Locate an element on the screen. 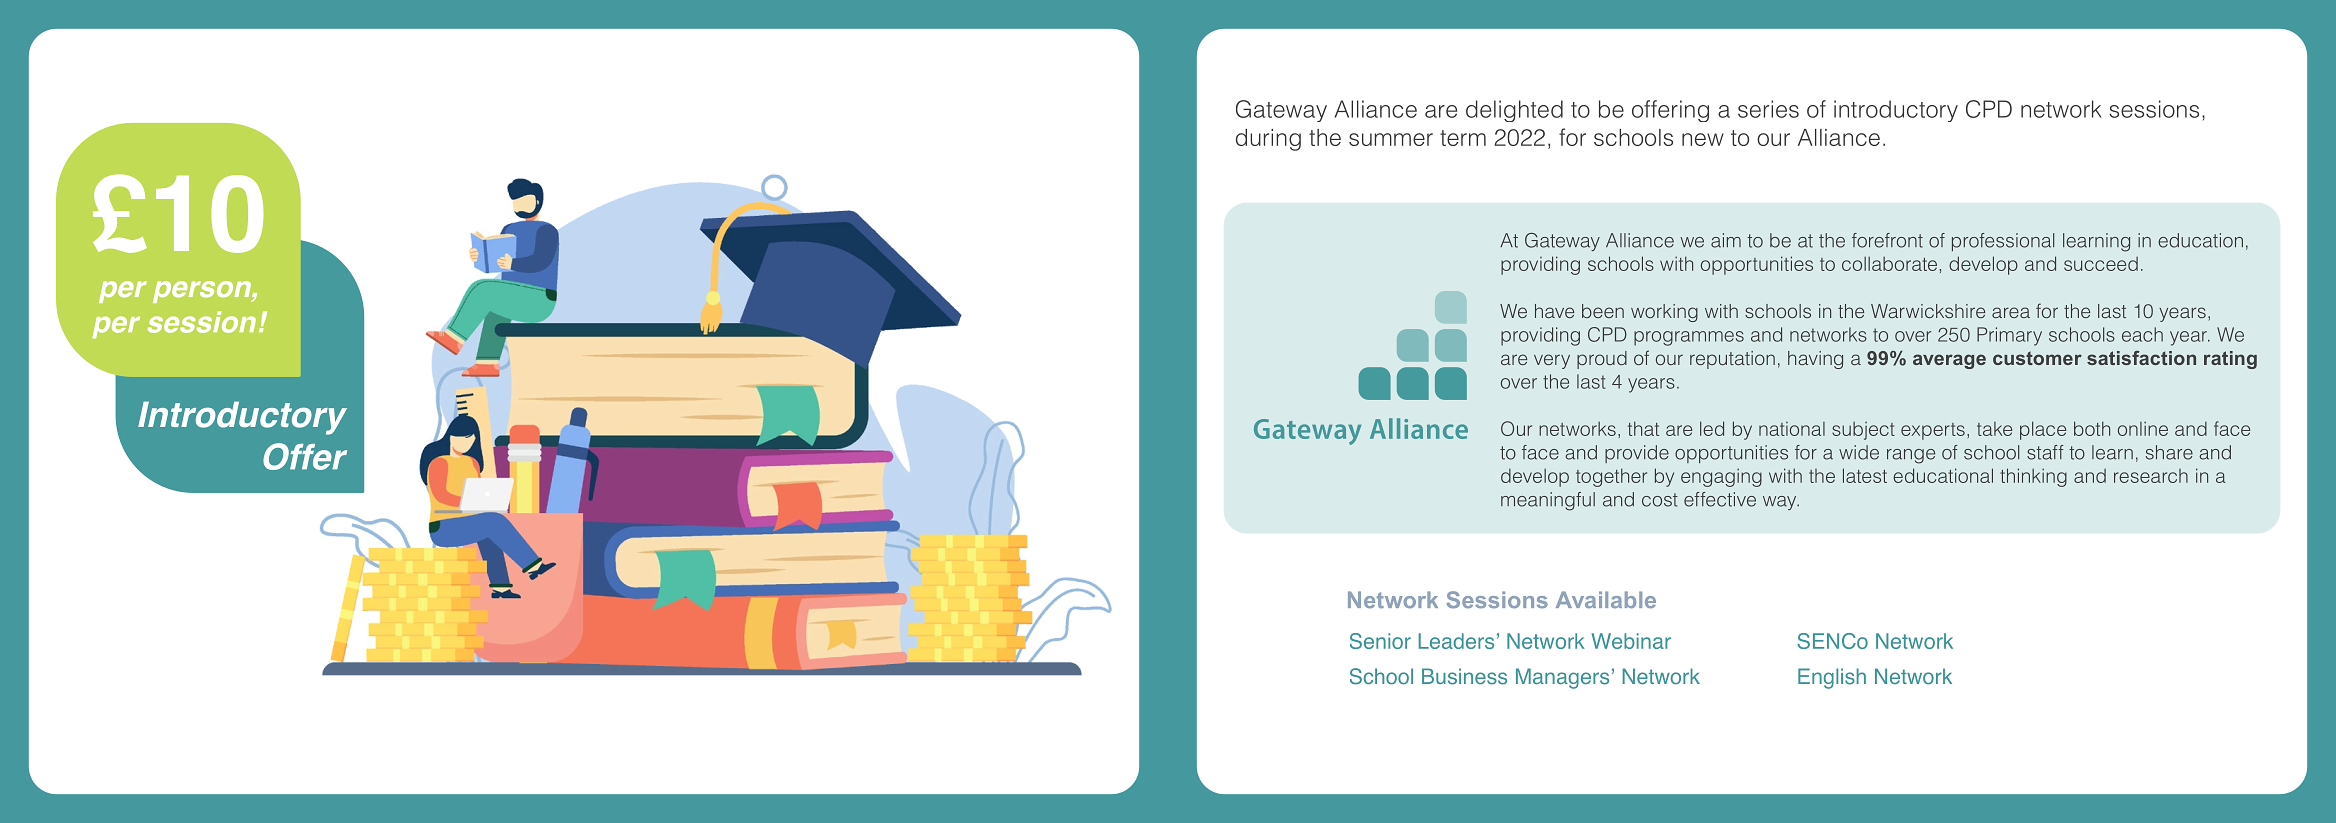 The image size is (2336, 823). reputation is located at coordinates (1732, 360).
